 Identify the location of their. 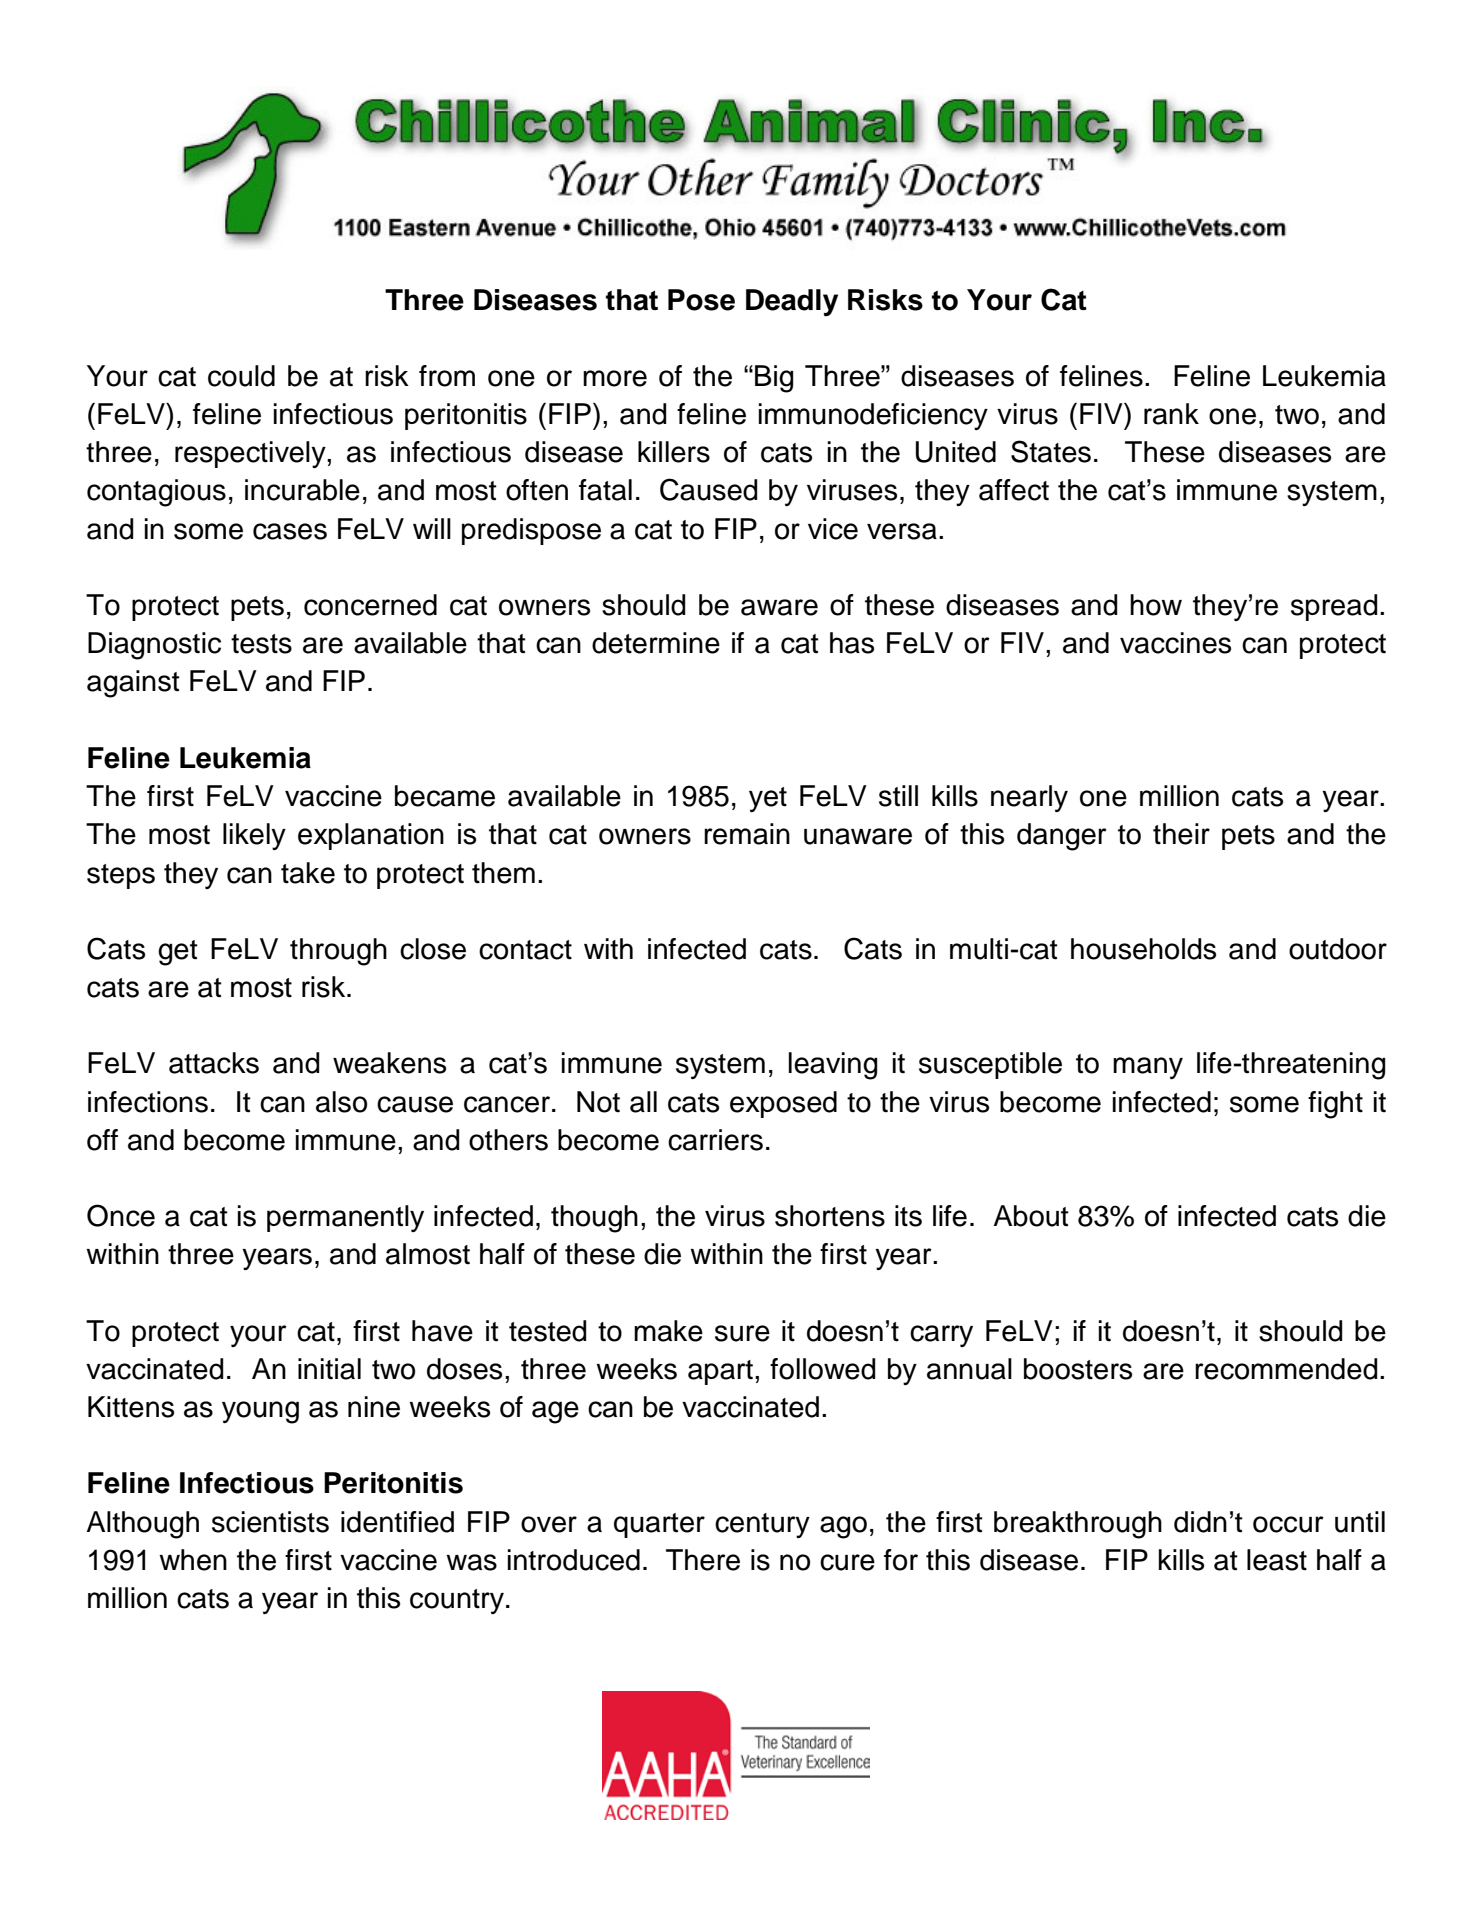
(1181, 834).
